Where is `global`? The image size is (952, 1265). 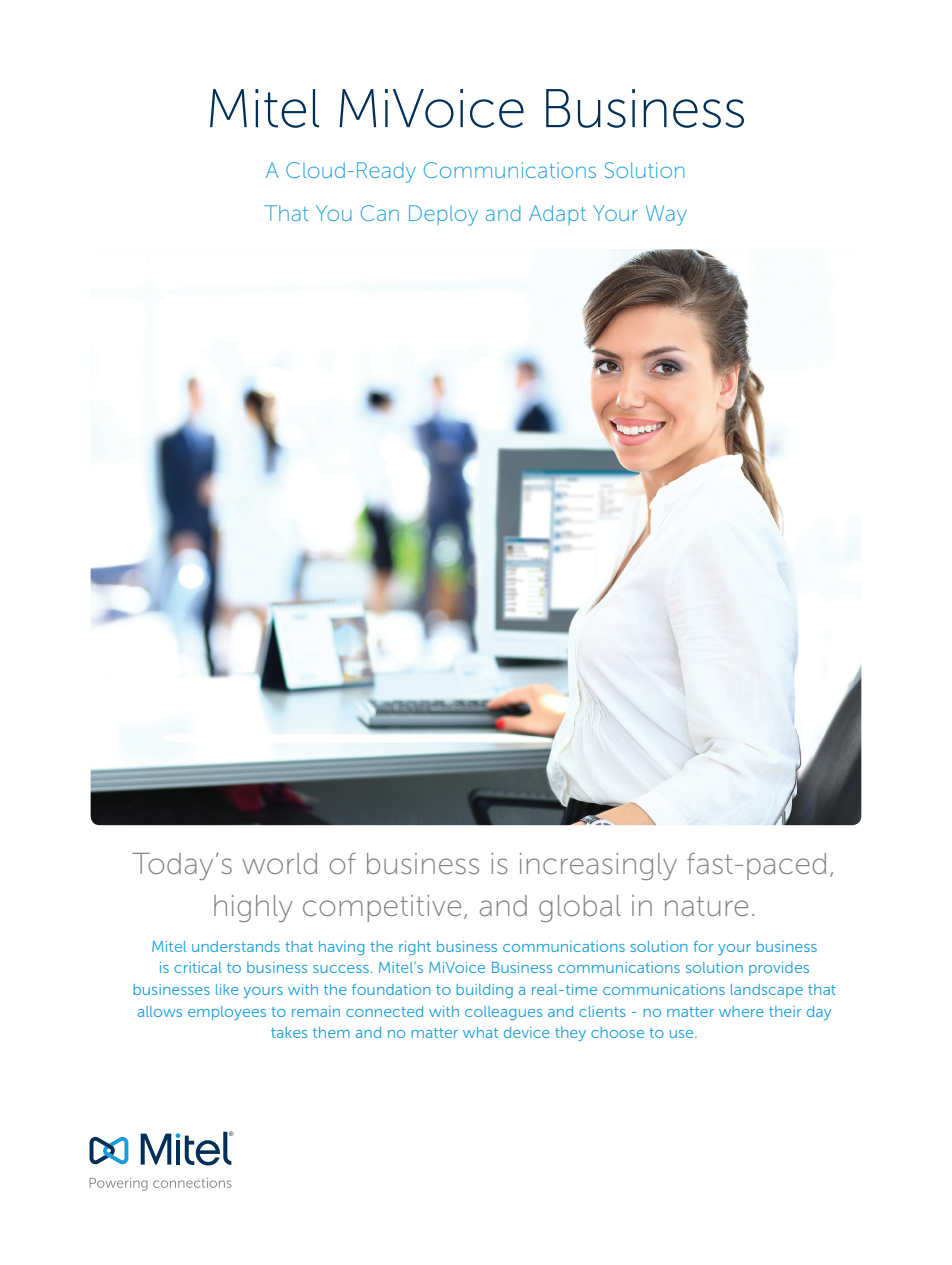 global is located at coordinates (580, 908).
